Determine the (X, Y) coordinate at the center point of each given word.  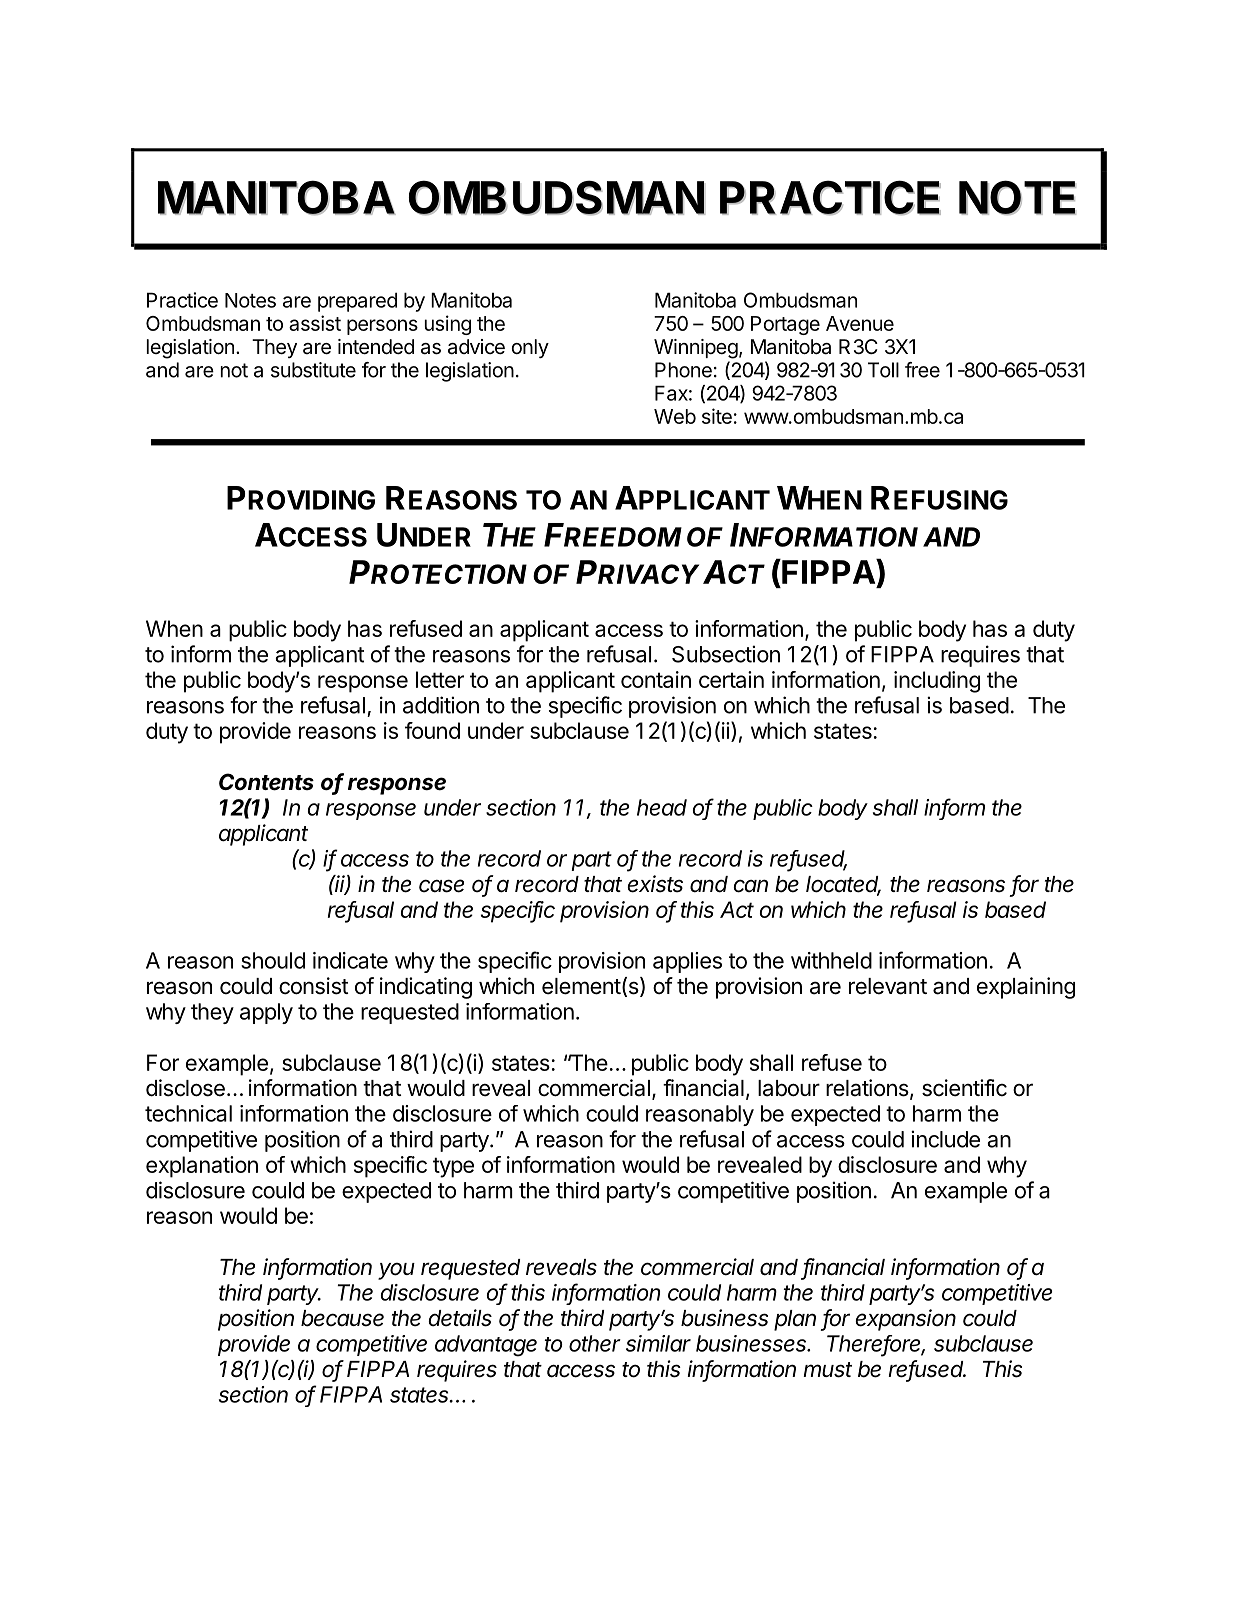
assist (315, 323)
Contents (266, 782)
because (342, 1318)
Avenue (860, 323)
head (662, 807)
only (530, 348)
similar (658, 1343)
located (843, 885)
